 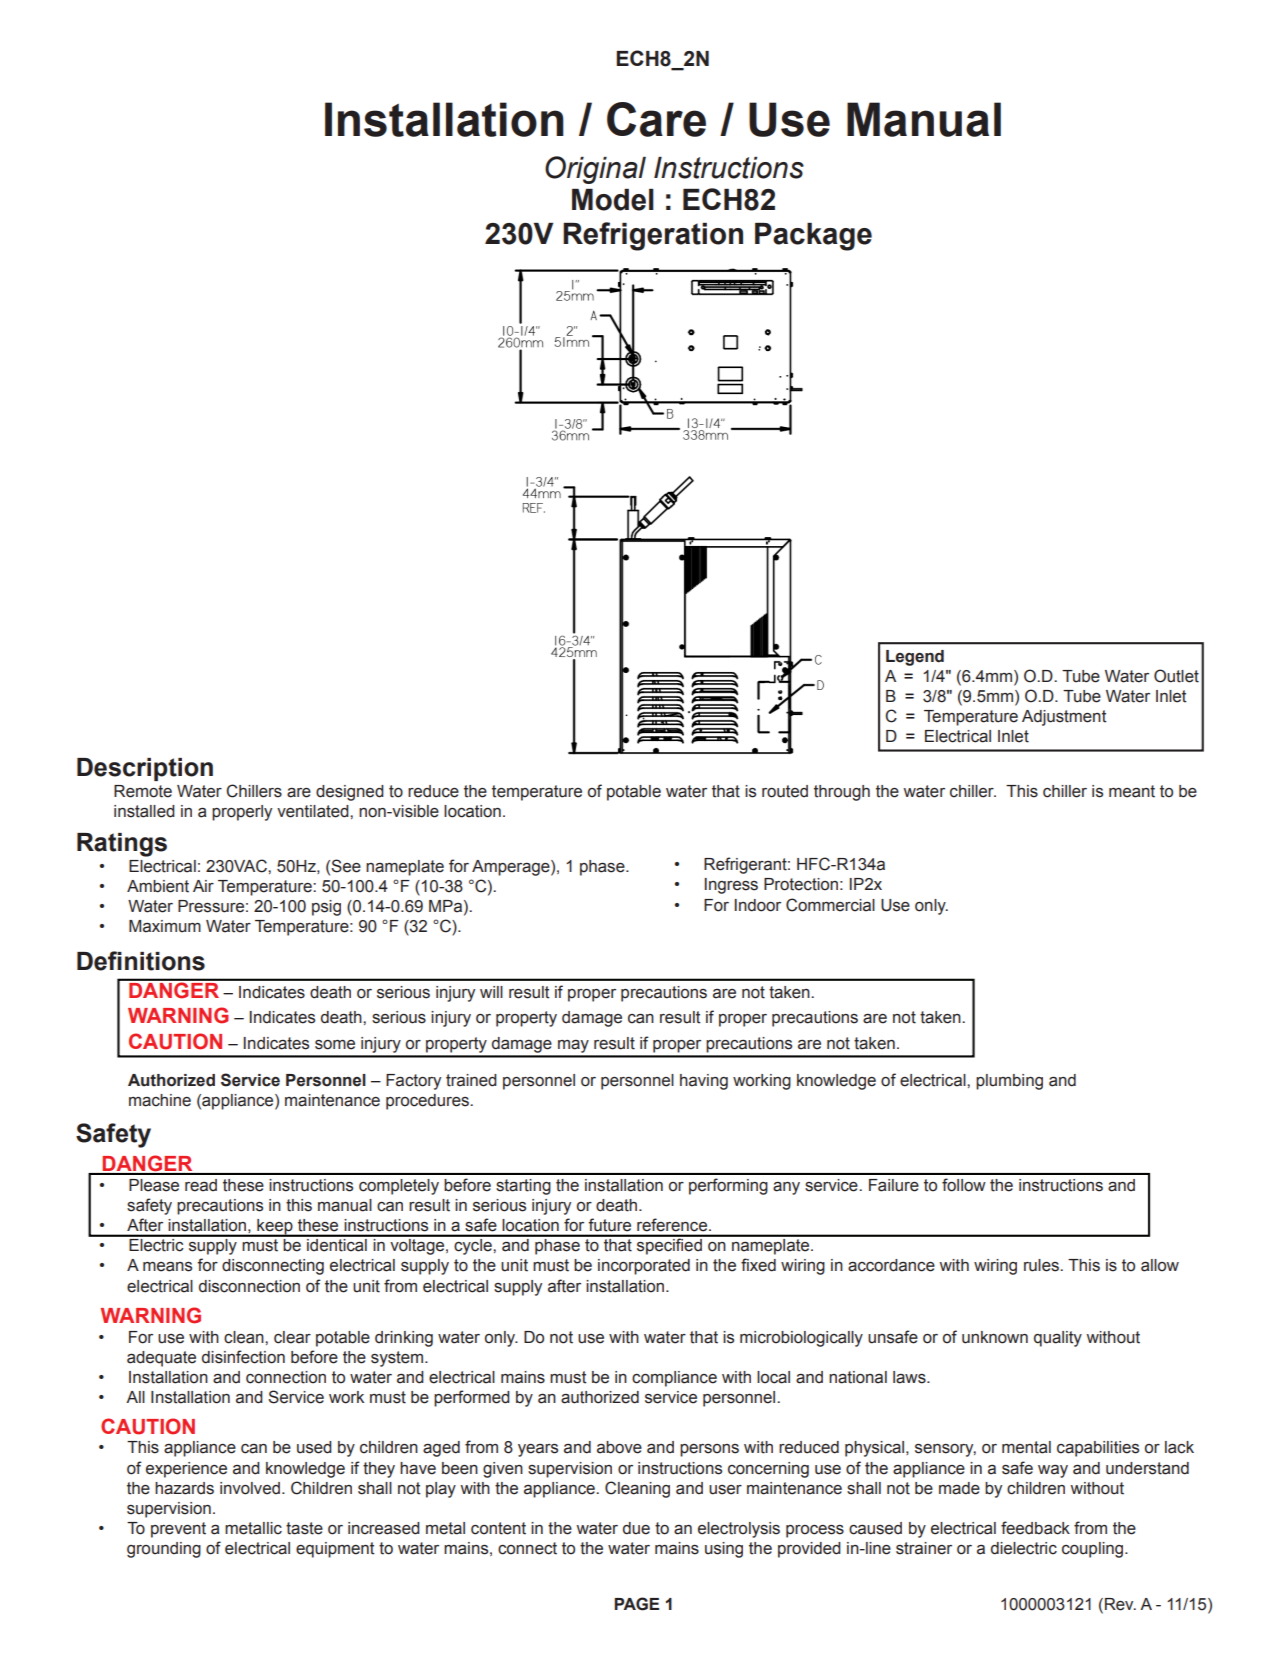 I want to click on Adjustment, so click(x=1064, y=718).
